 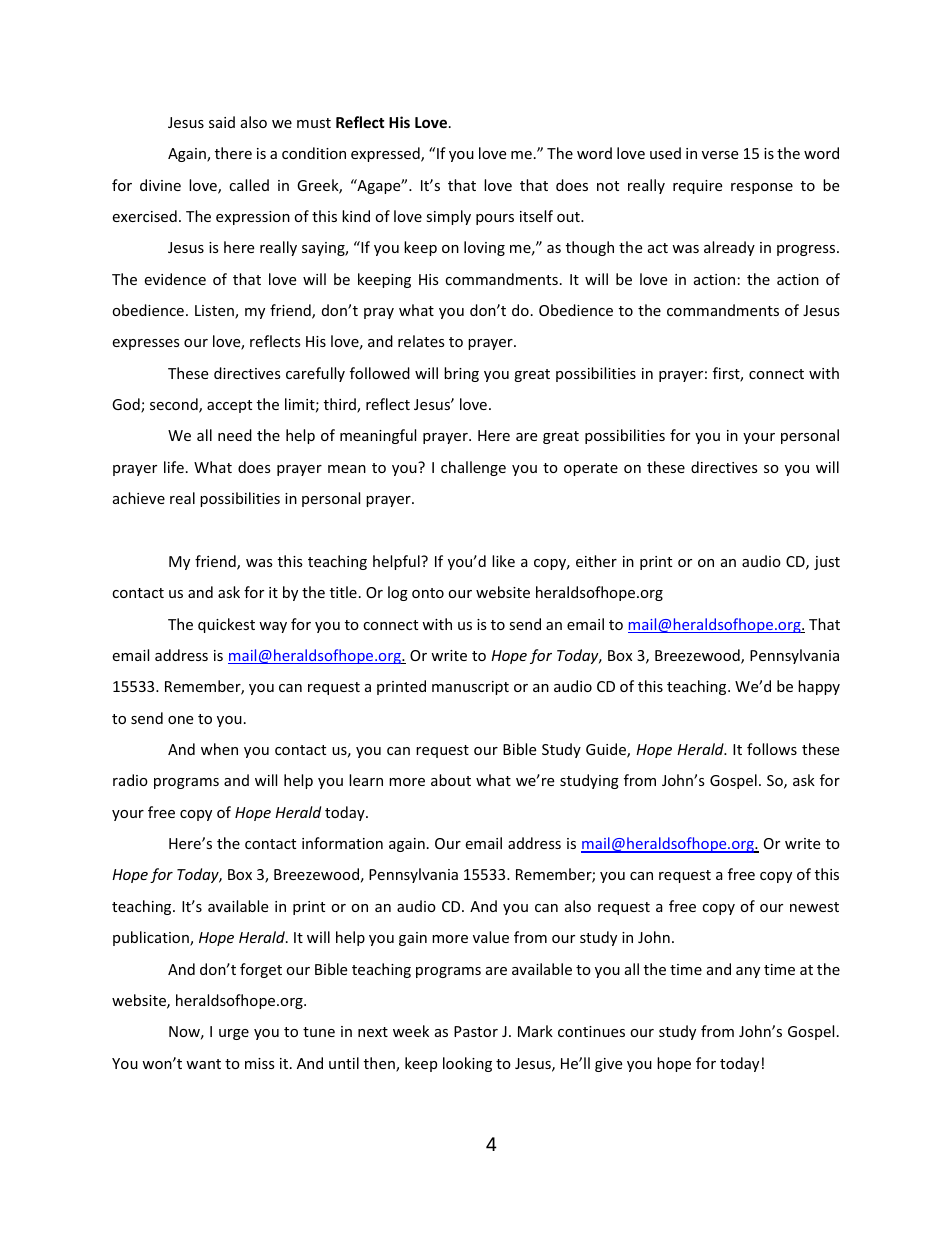 I want to click on challenge, so click(x=473, y=468).
